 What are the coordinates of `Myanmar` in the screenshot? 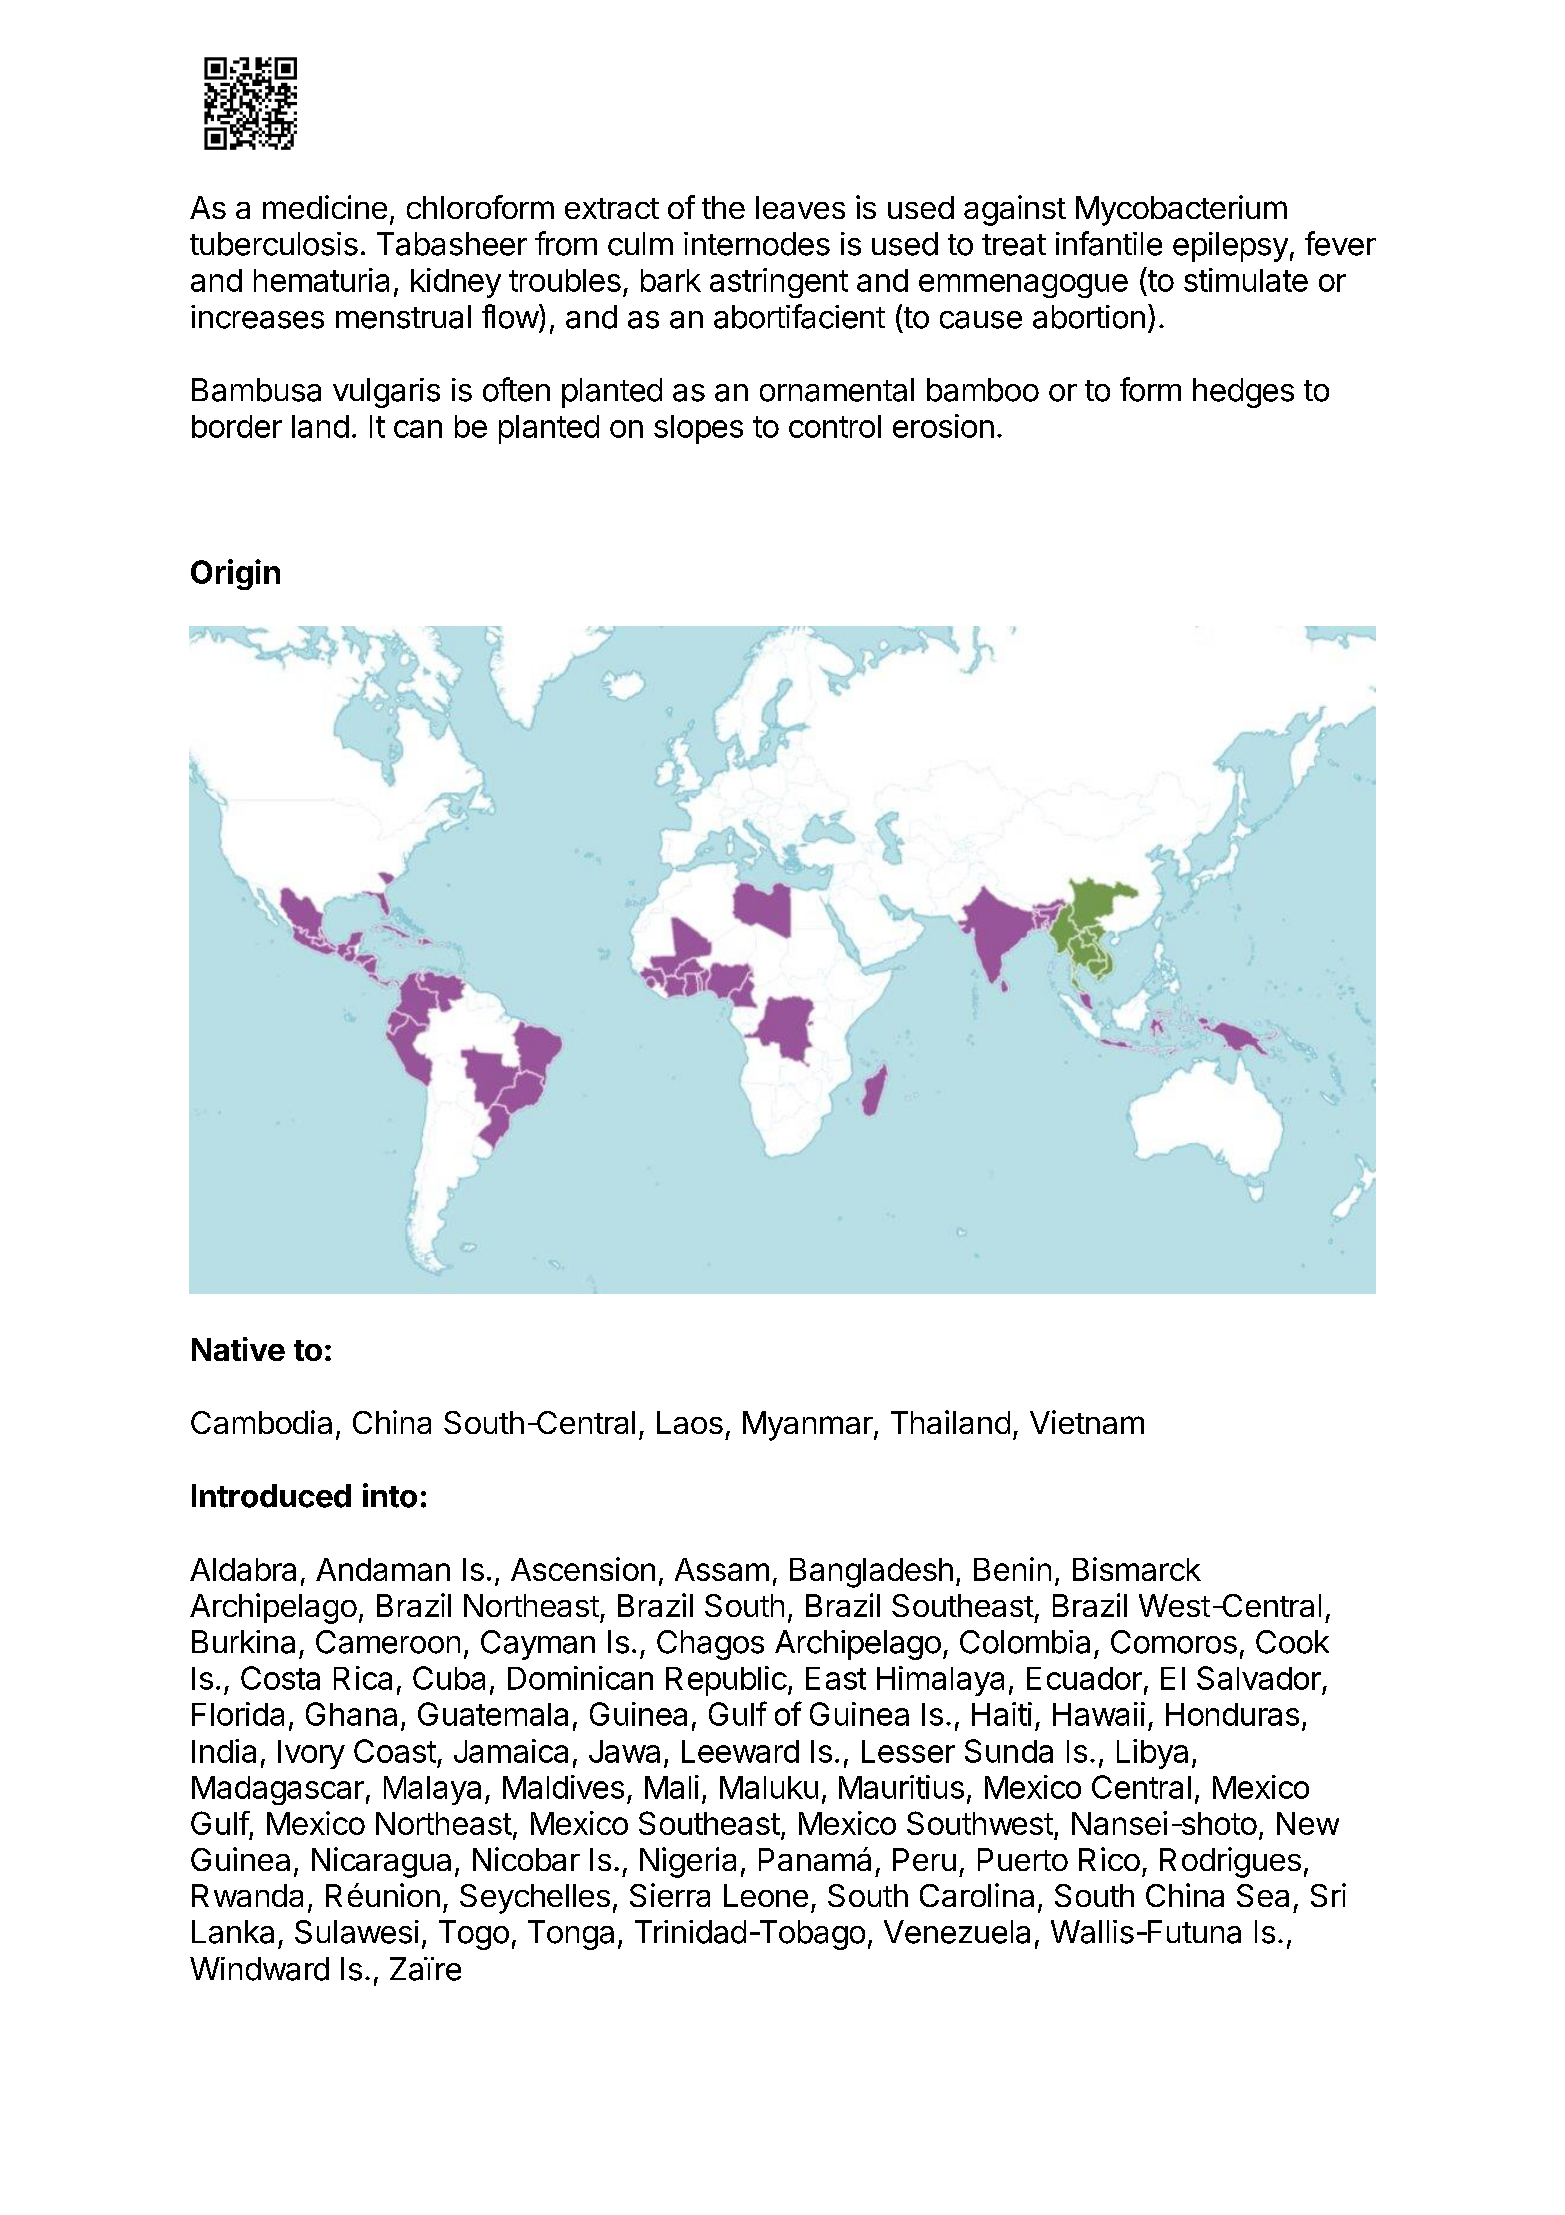 It's located at (808, 1426).
